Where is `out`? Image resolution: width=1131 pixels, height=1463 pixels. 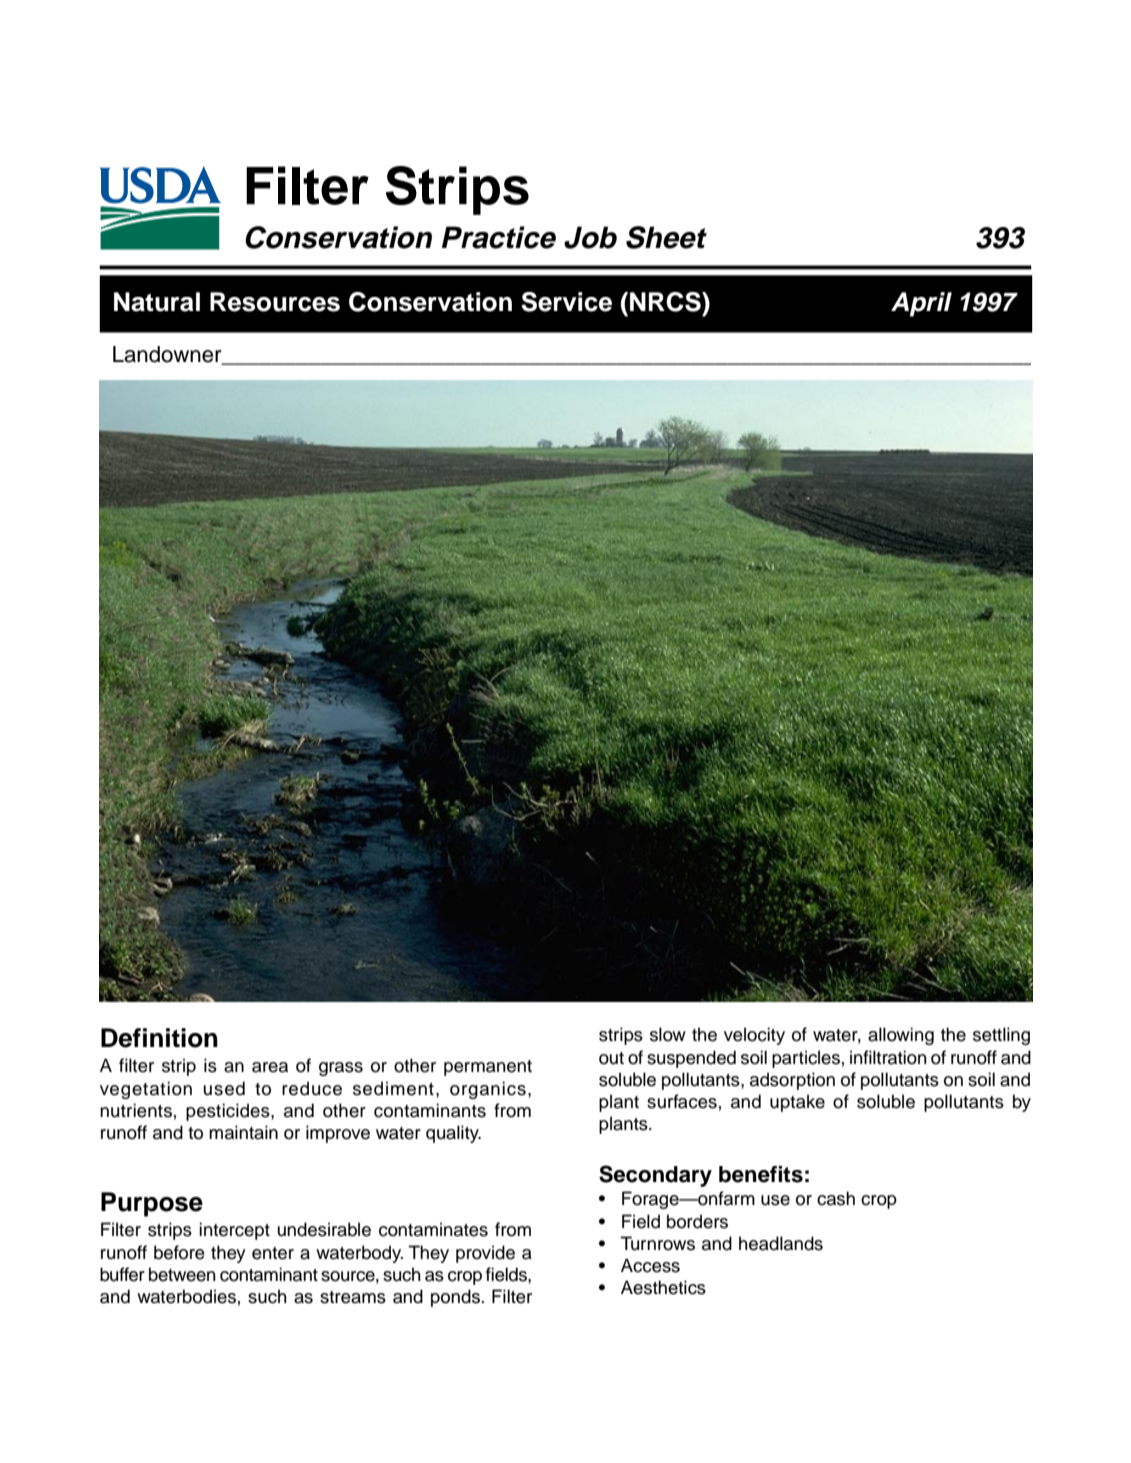
out is located at coordinates (611, 1058).
